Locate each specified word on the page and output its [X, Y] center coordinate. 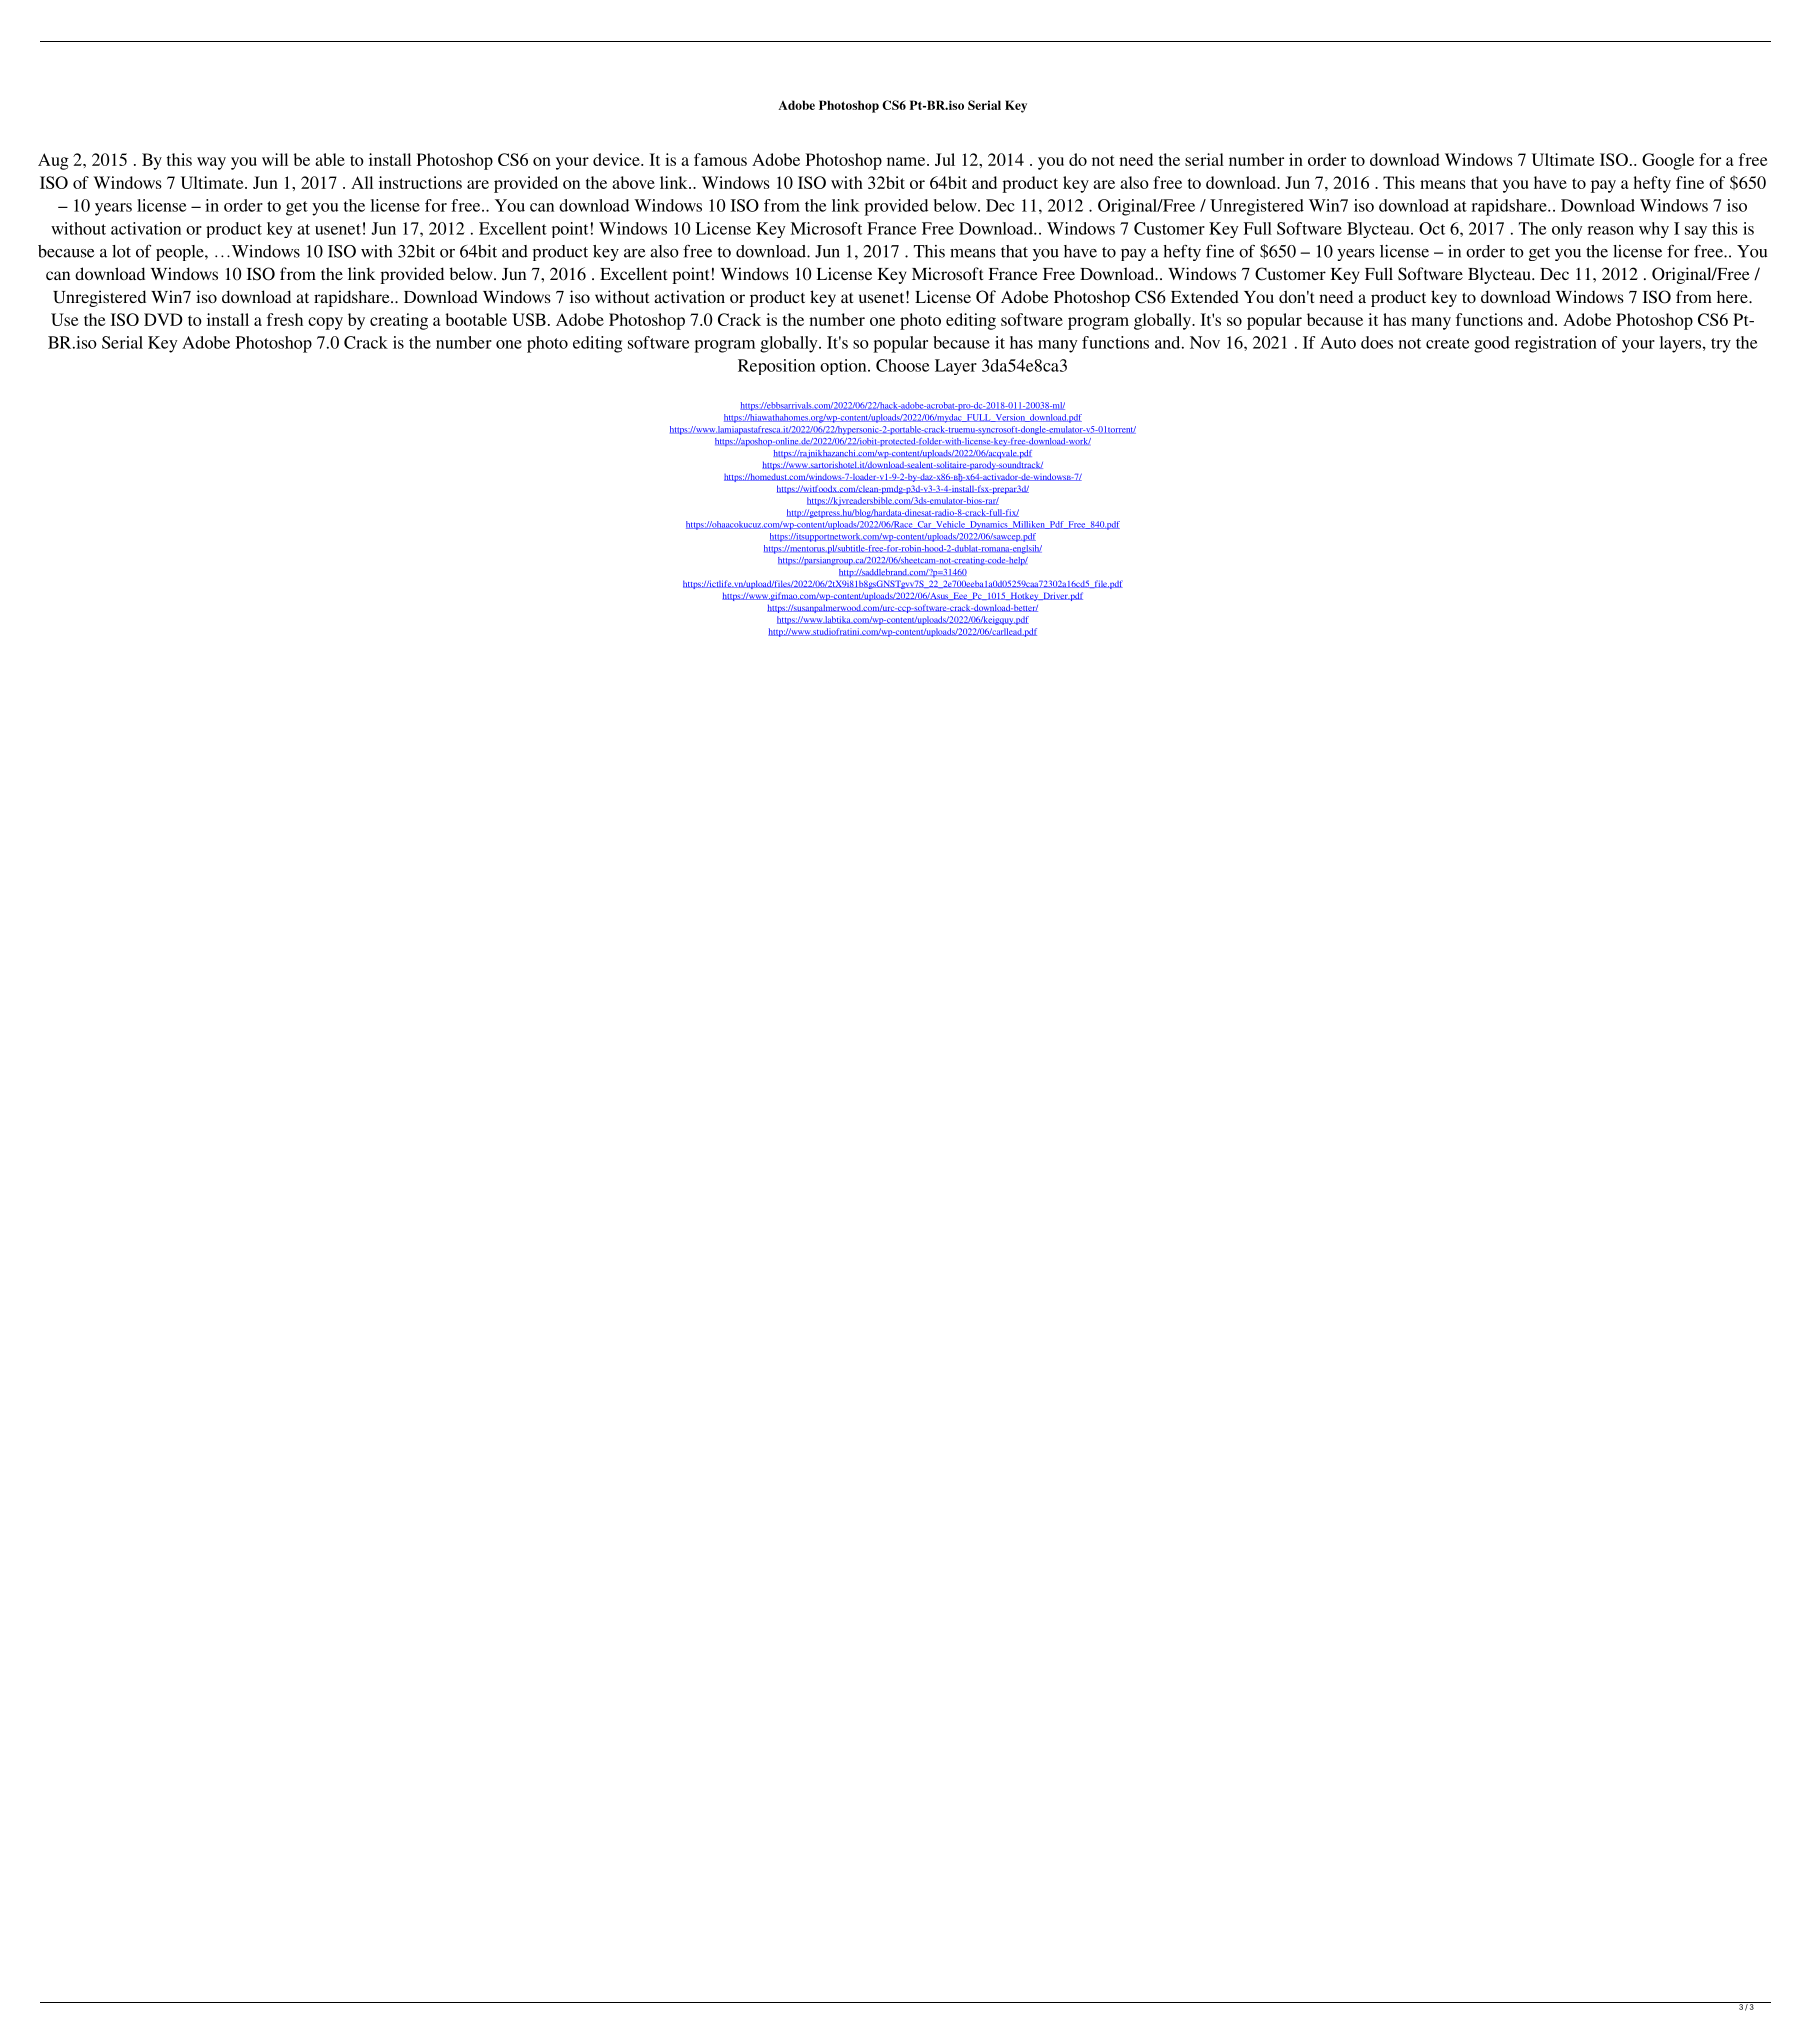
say [1696, 232]
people [181, 253]
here [1733, 296]
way [211, 163]
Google [1668, 161]
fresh [285, 319]
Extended [1205, 296]
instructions [420, 182]
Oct [1432, 228]
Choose [902, 365]
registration [1556, 344]
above [633, 182]
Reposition [776, 367]
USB [529, 319]
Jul [945, 159]
